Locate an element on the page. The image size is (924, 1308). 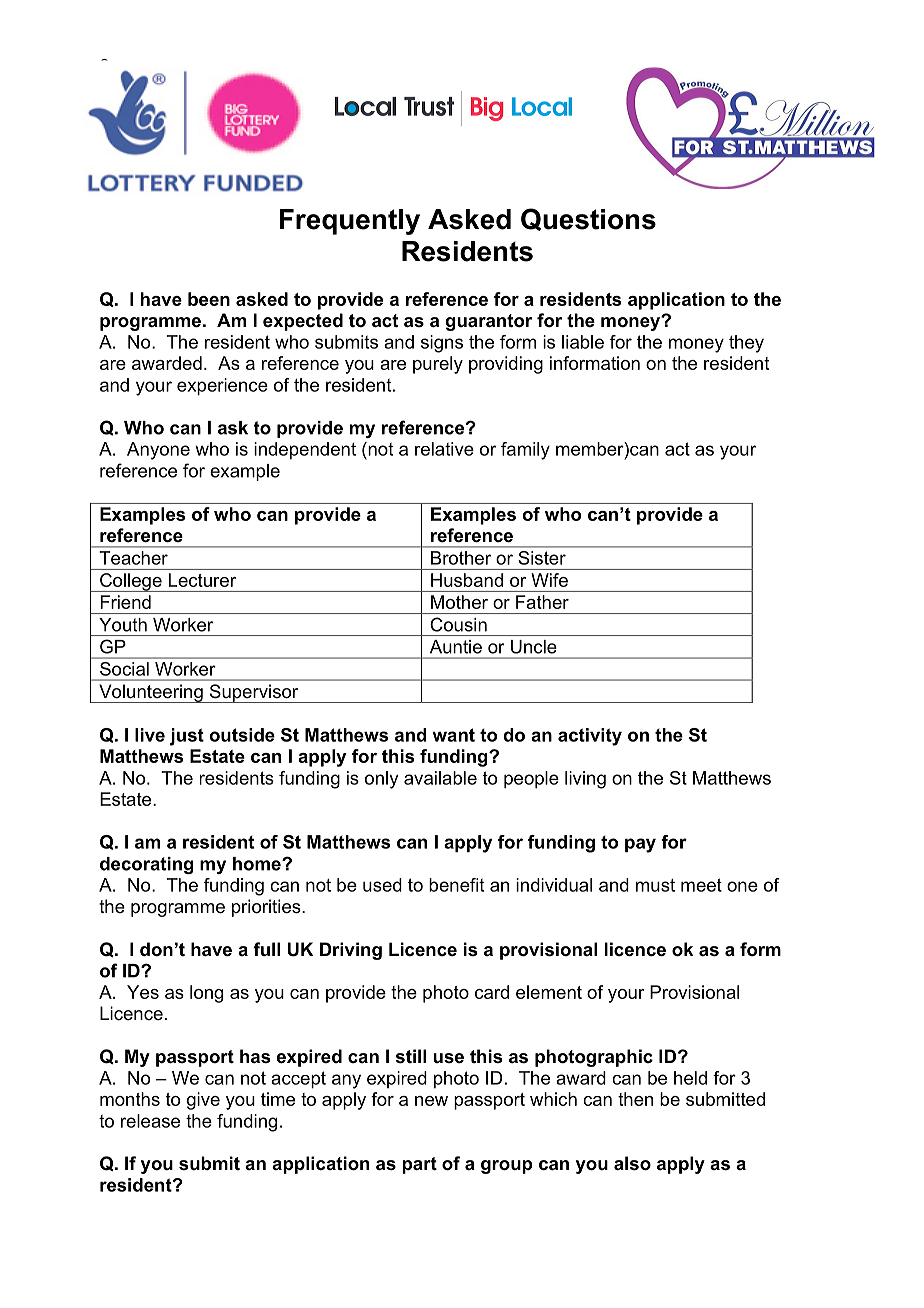
Questions is located at coordinates (588, 219).
